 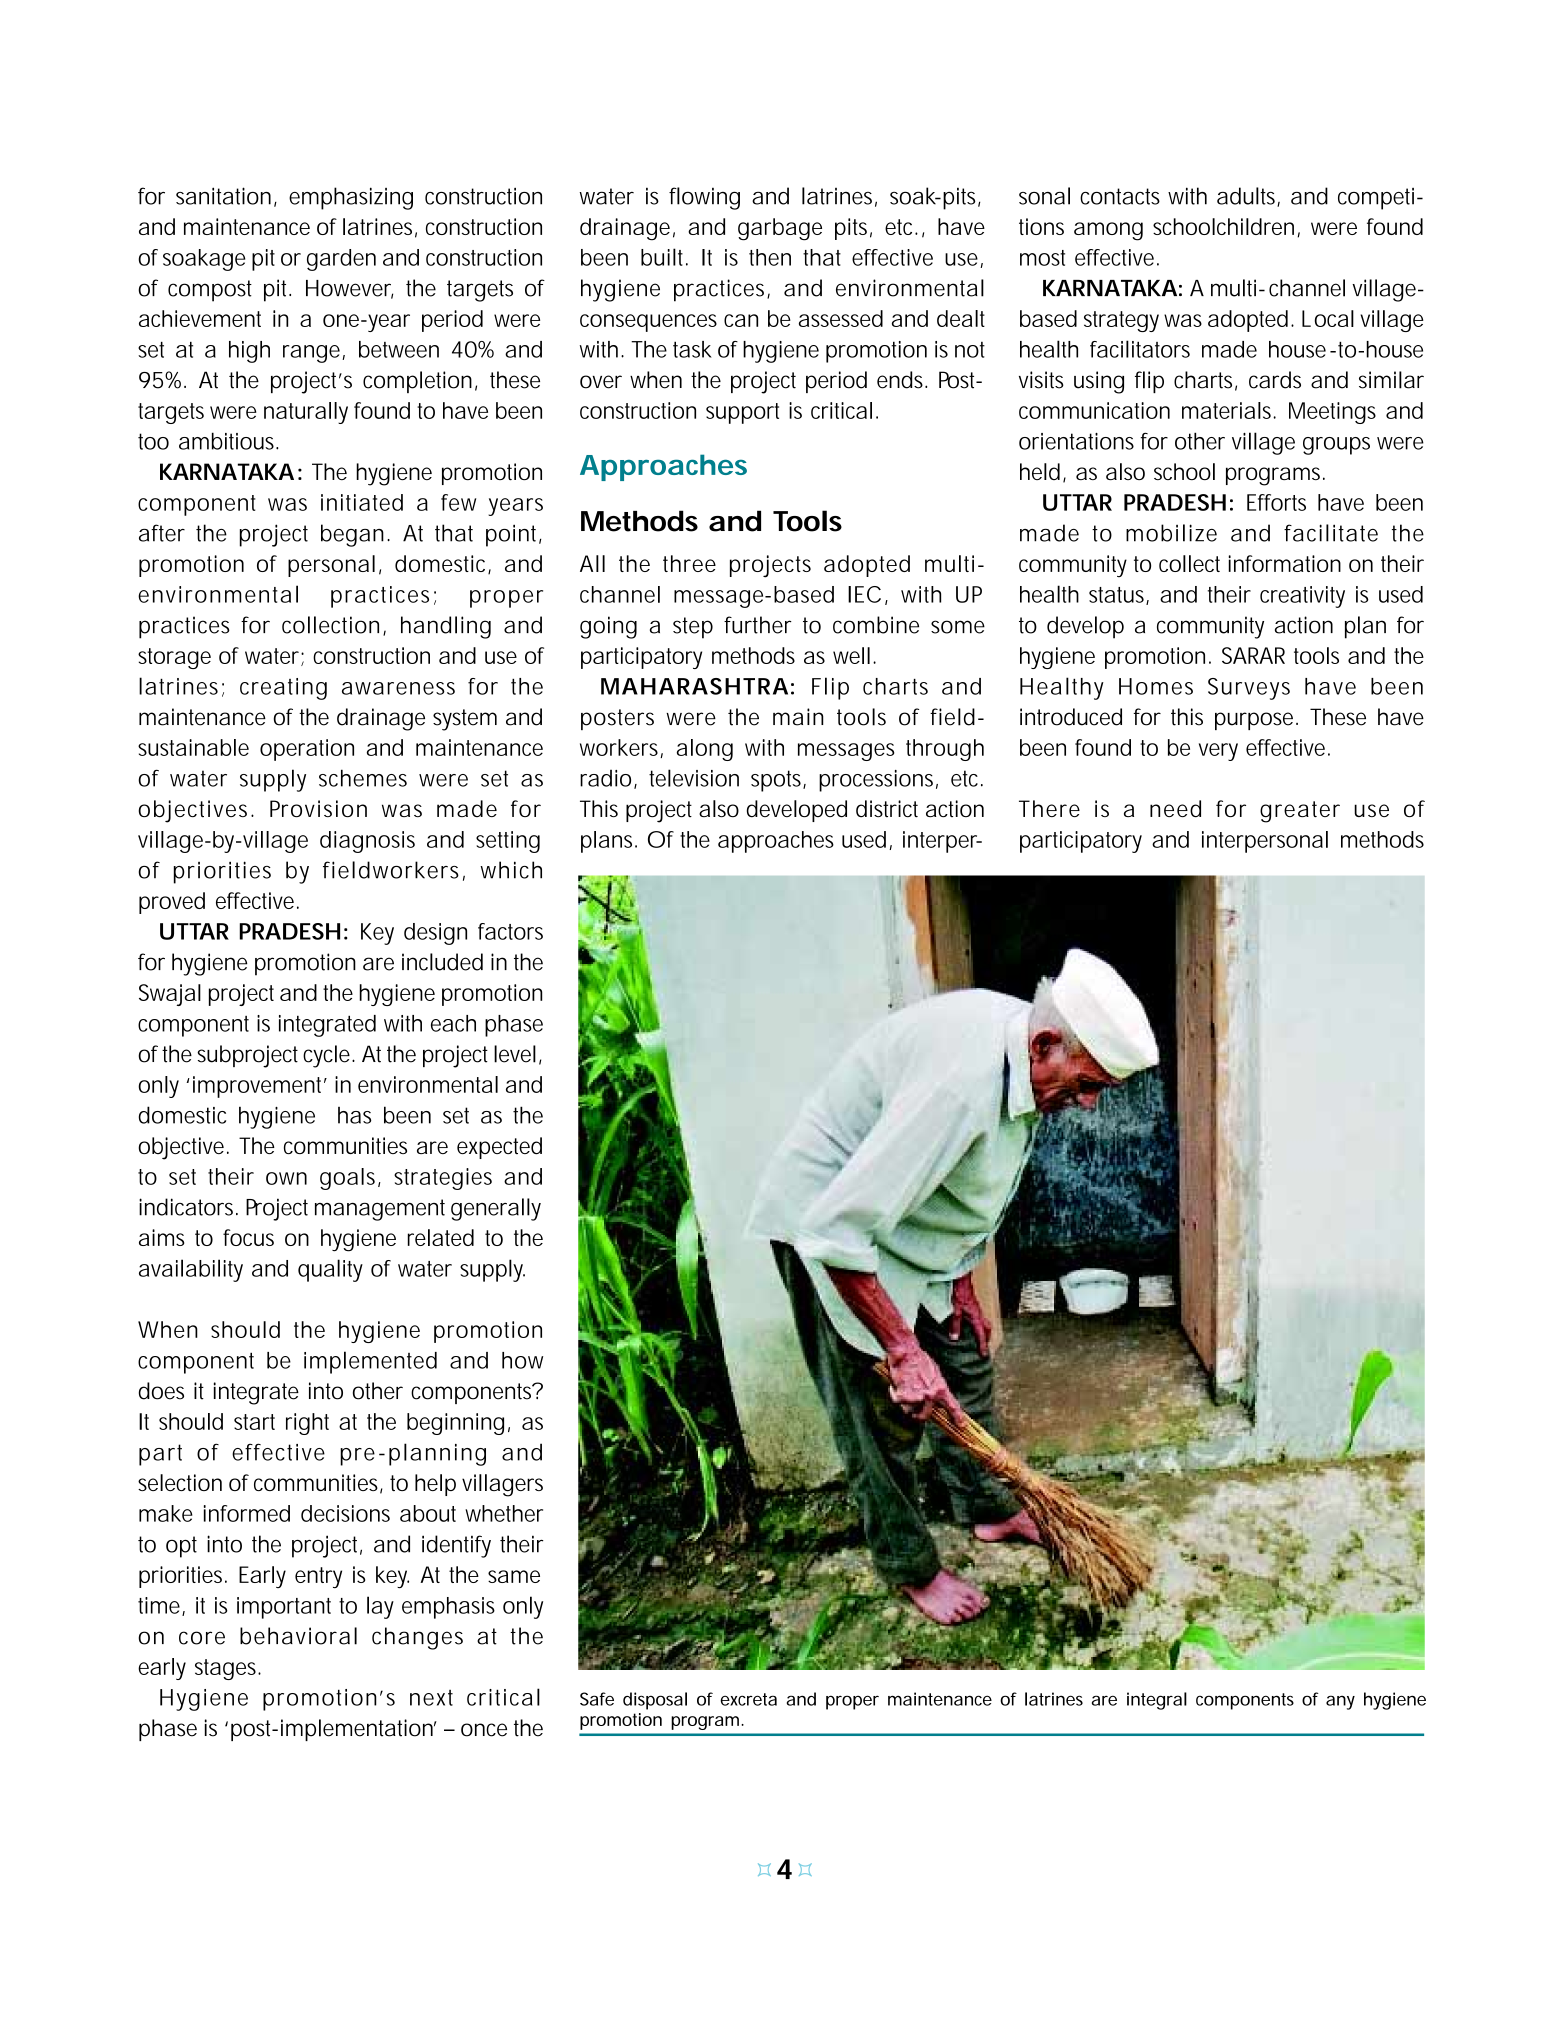 I want to click on excreta, so click(x=748, y=1699).
